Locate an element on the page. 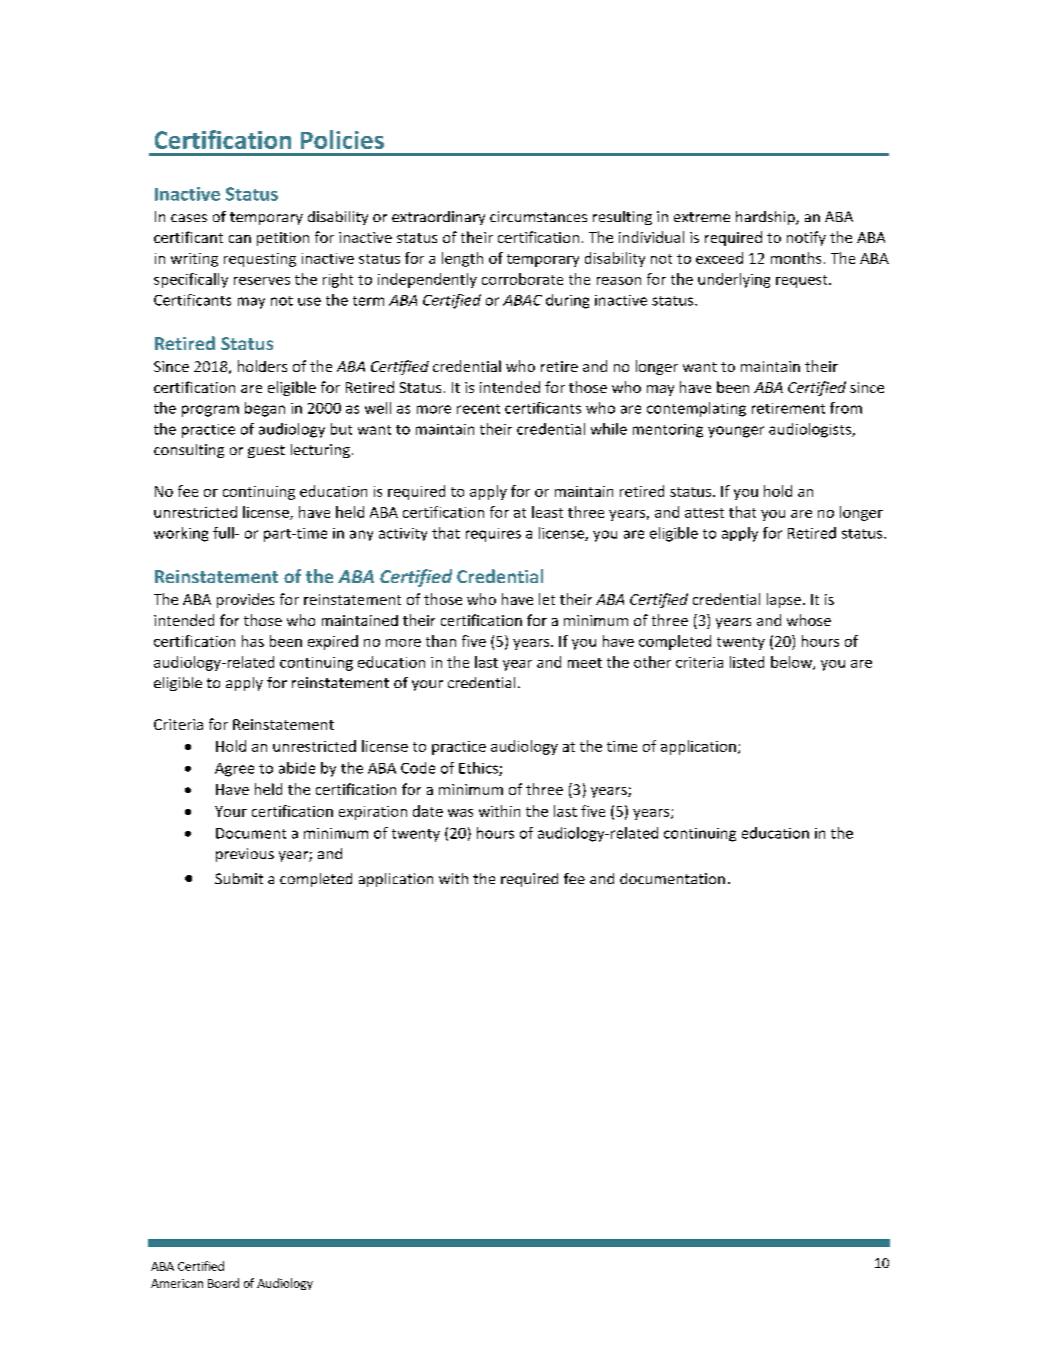 Image resolution: width=1043 pixels, height=1350 pixels. Agree is located at coordinates (234, 770).
